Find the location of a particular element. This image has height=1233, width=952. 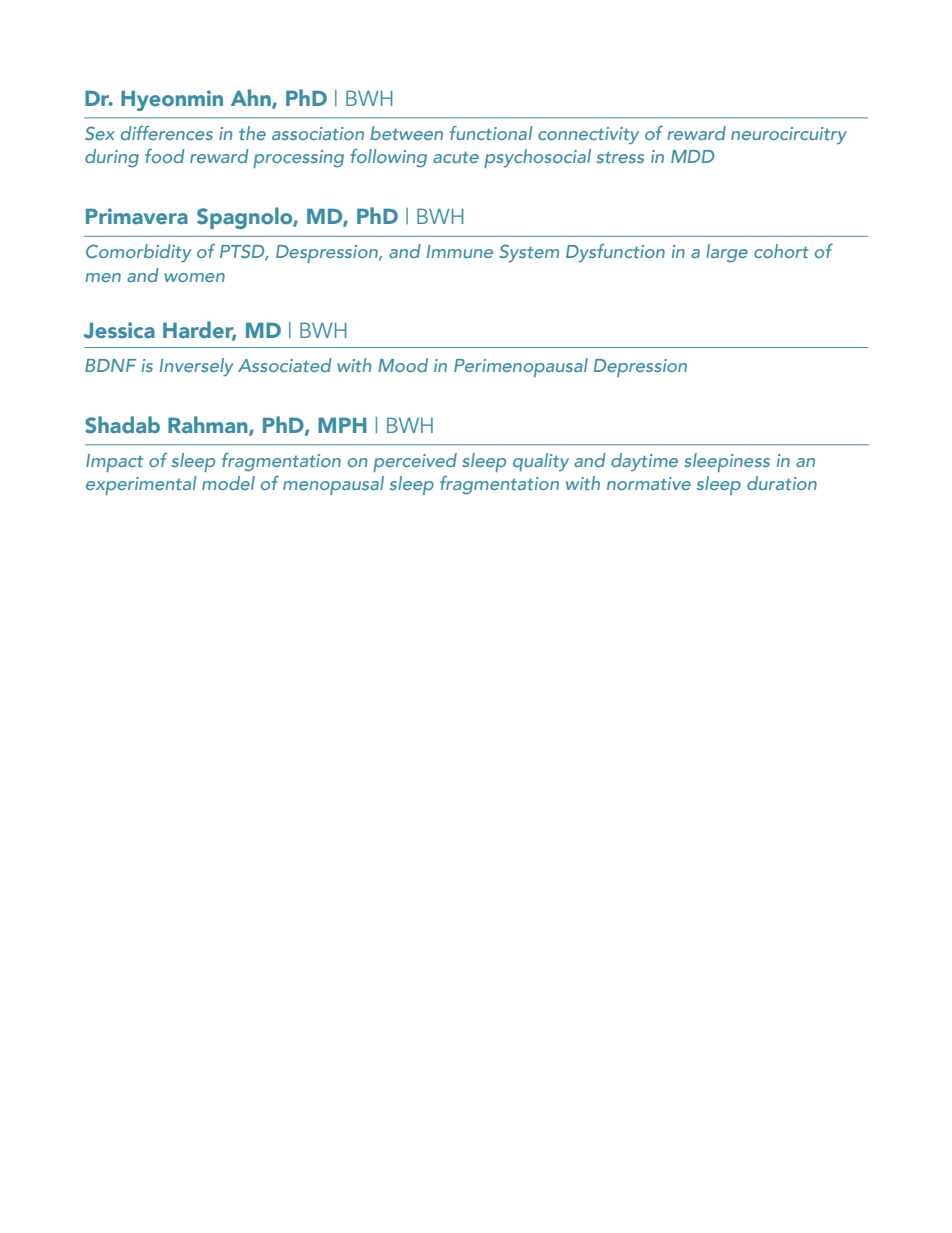

Immune is located at coordinates (460, 251).
